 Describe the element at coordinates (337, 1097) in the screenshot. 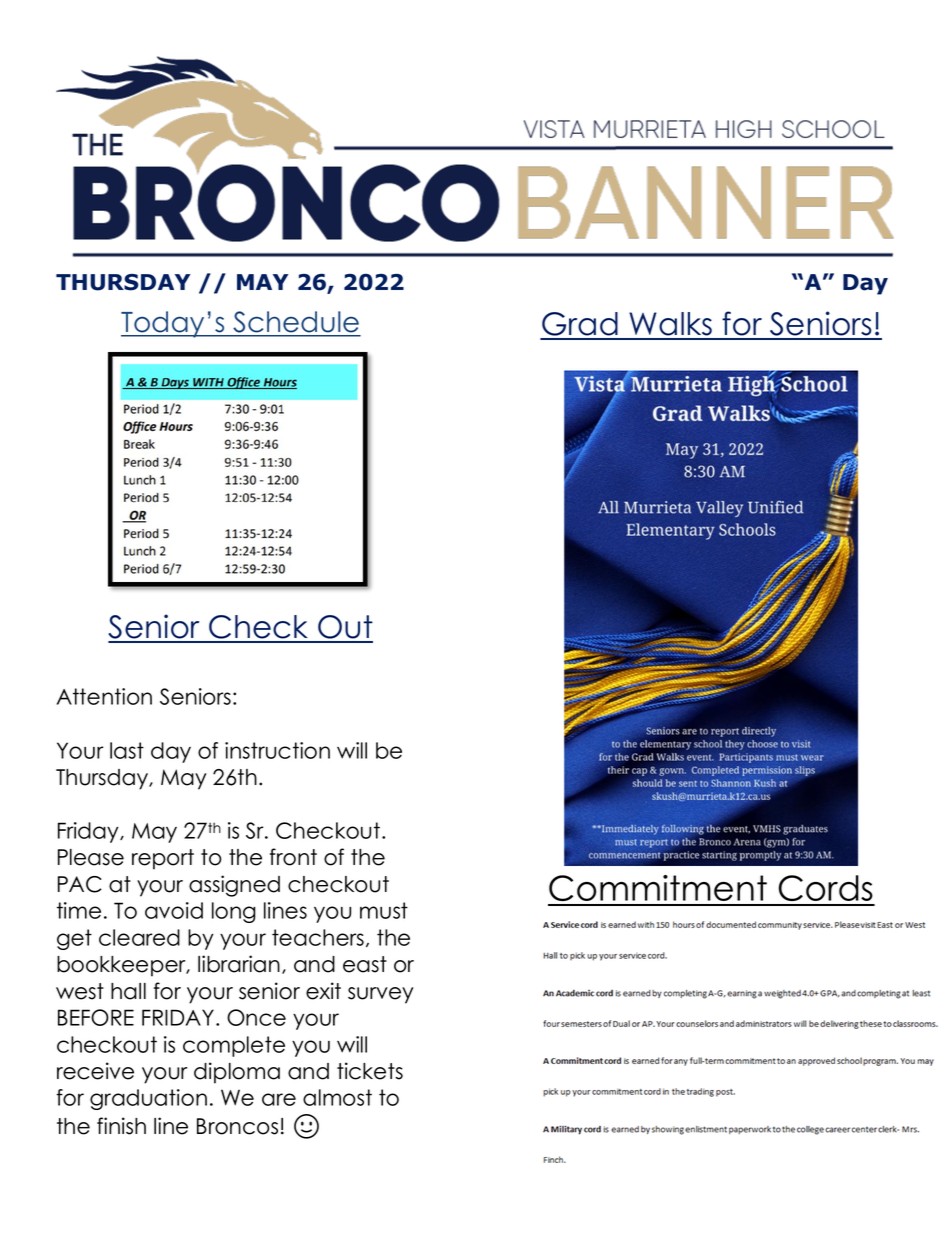

I see `almost` at that location.
